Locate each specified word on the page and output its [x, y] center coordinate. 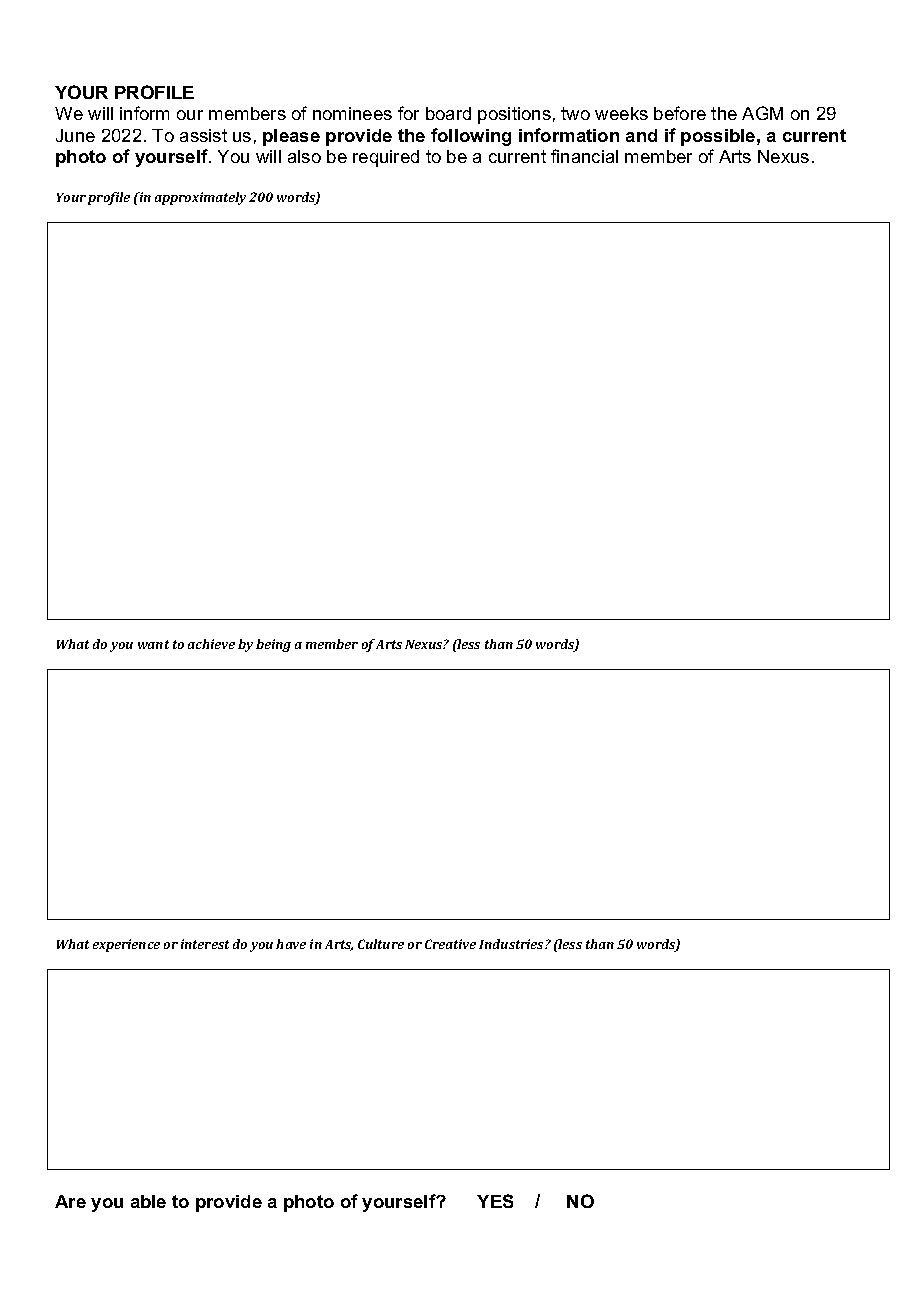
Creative [450, 944]
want [153, 644]
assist [203, 135]
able [148, 1201]
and [641, 135]
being [273, 645]
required [386, 158]
